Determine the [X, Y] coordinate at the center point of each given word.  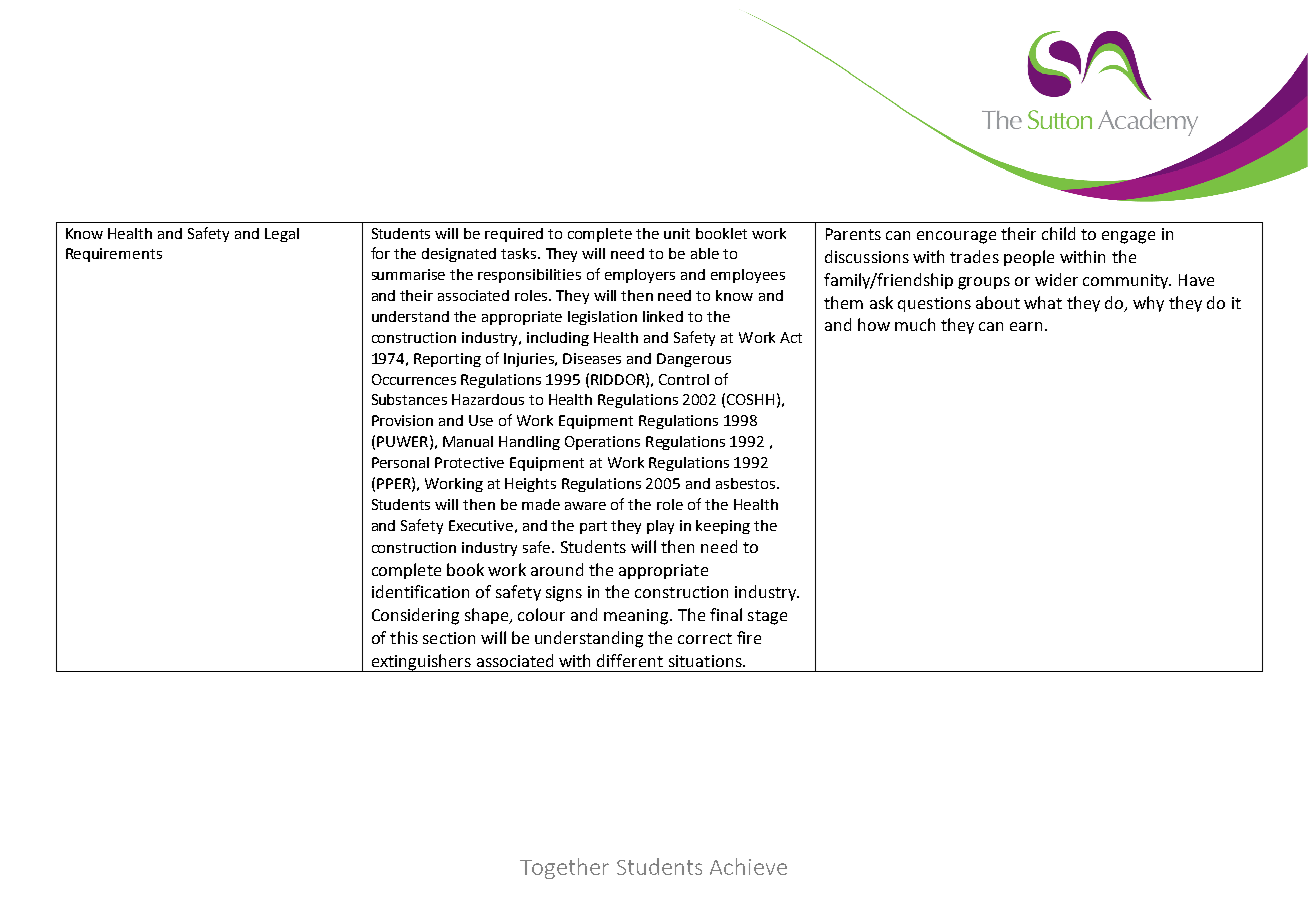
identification [420, 591]
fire [749, 637]
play [660, 527]
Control [684, 379]
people [1029, 258]
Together [564, 868]
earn [1026, 326]
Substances [409, 399]
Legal [282, 235]
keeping [723, 527]
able [705, 253]
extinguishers [421, 663]
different [630, 660]
